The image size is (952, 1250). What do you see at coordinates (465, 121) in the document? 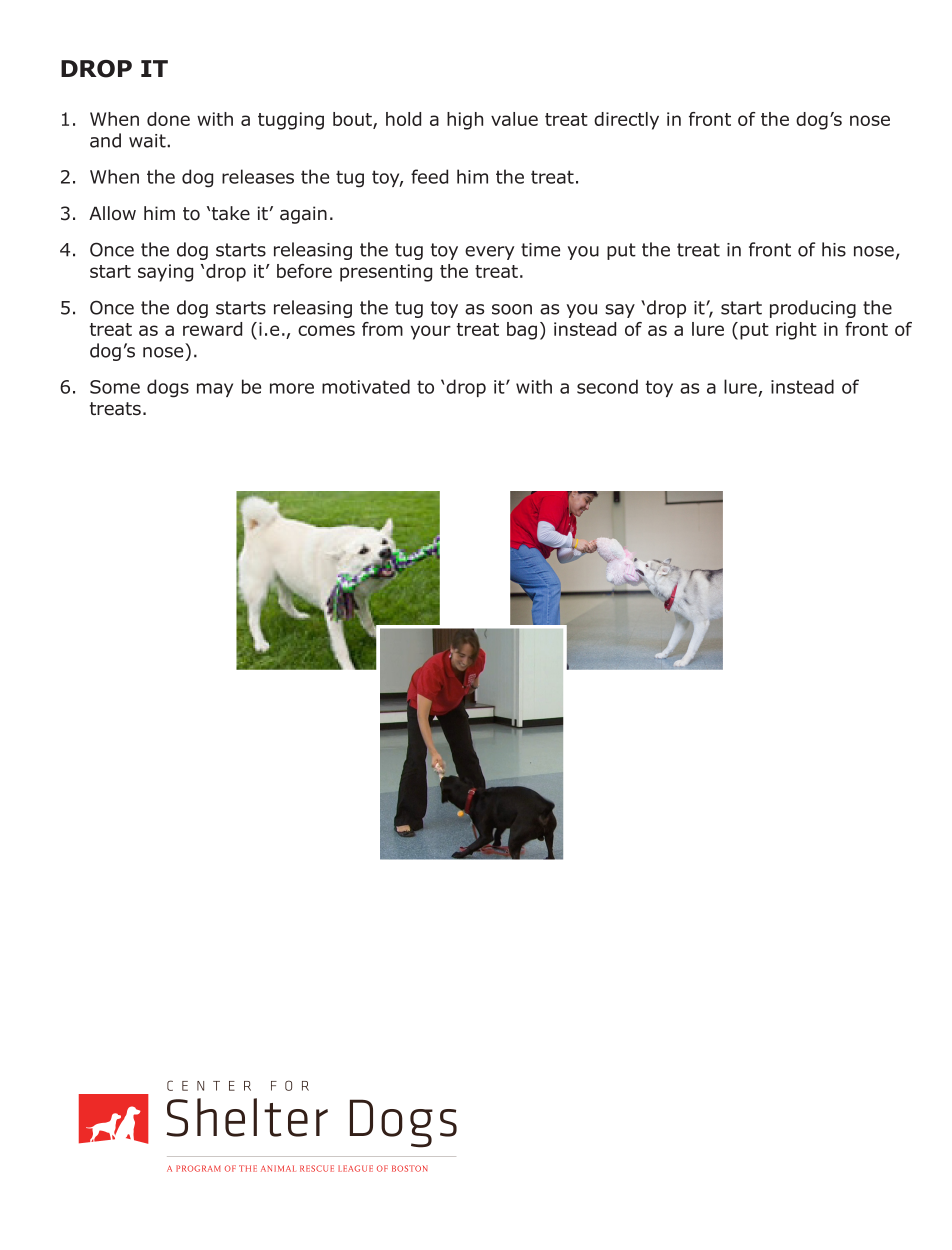
I see `high` at bounding box center [465, 121].
